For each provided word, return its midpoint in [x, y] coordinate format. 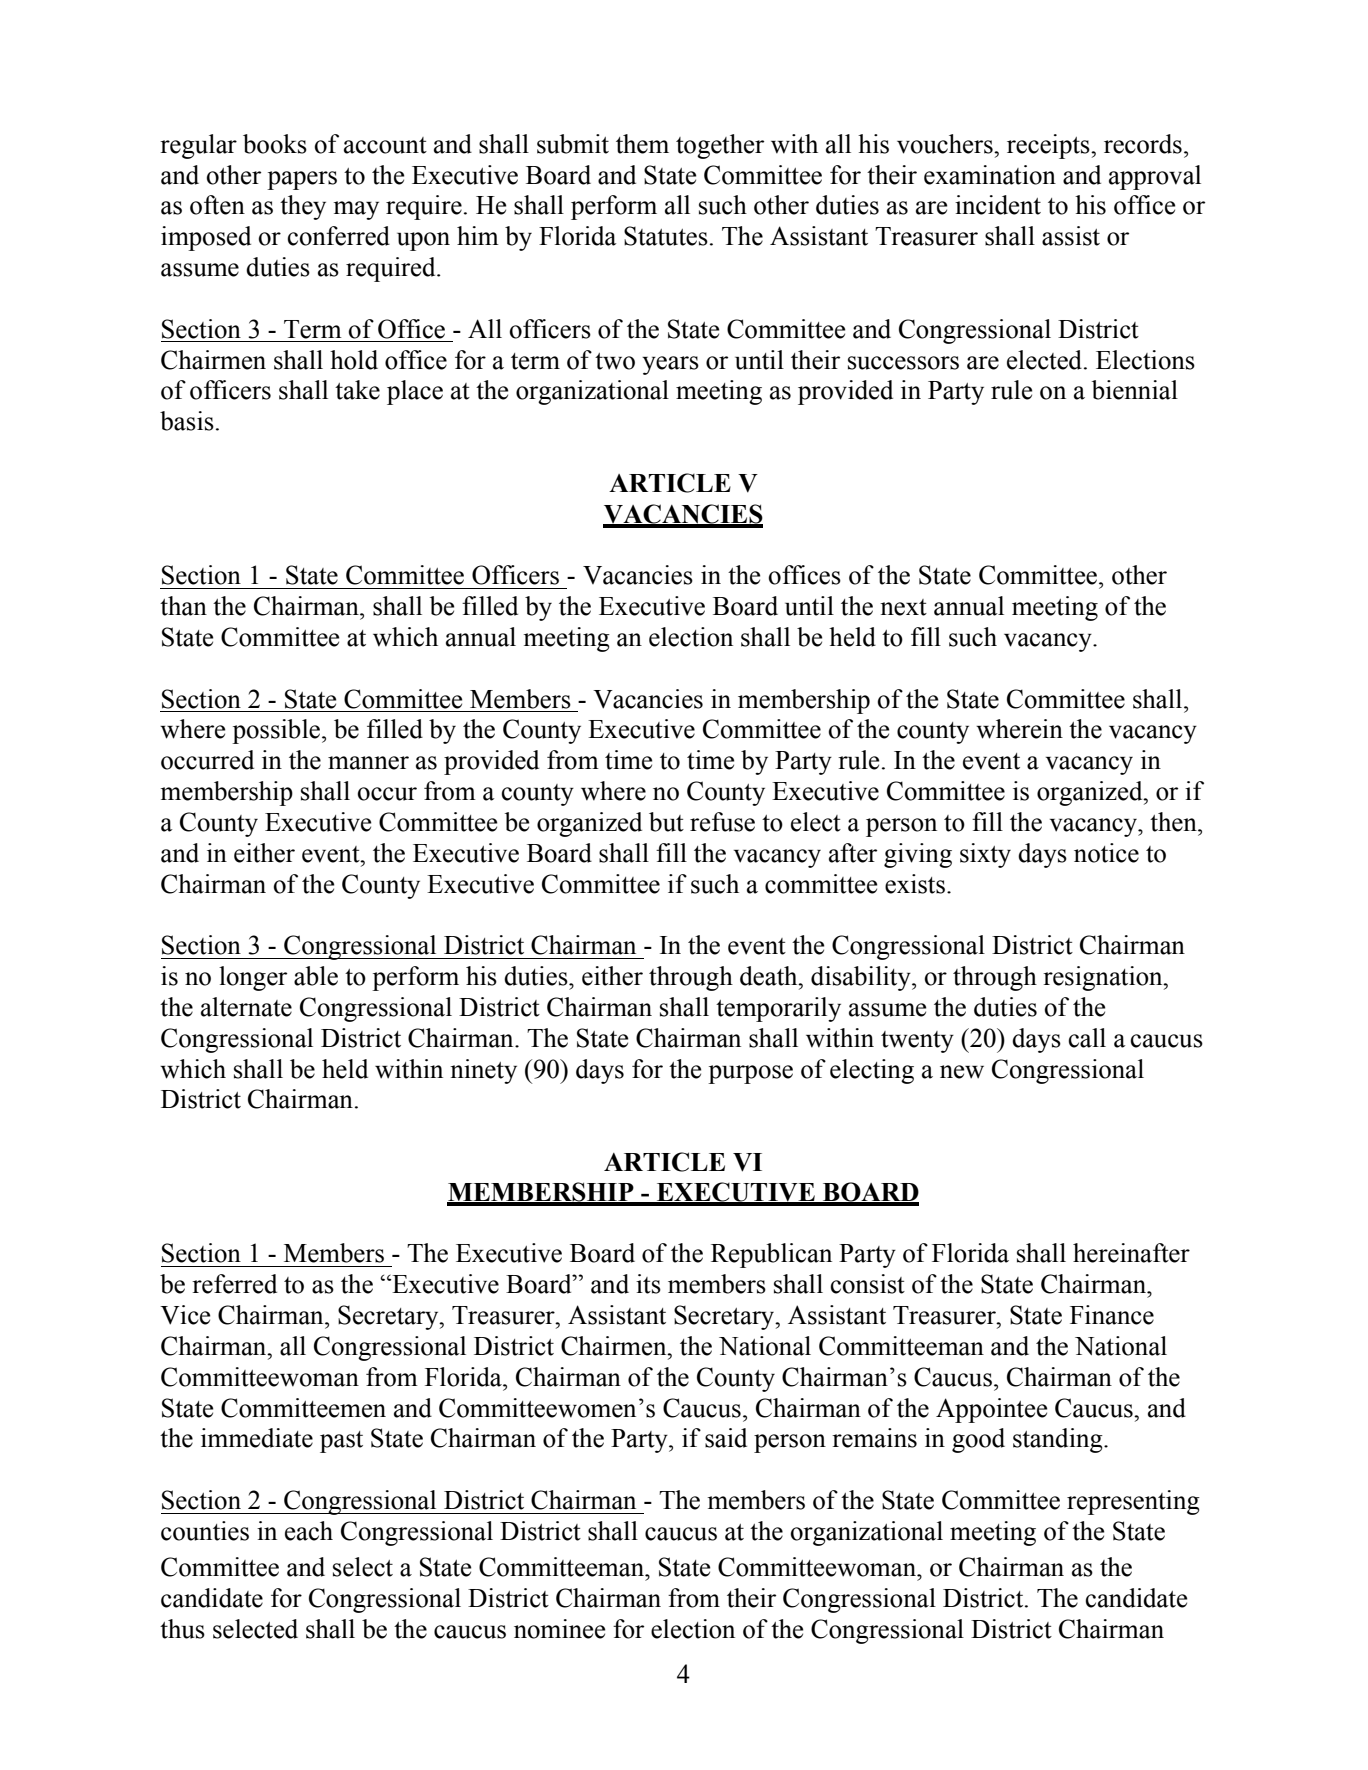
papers [302, 180]
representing [1133, 1502]
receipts [1049, 146]
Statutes [666, 236]
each [309, 1531]
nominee [559, 1629]
